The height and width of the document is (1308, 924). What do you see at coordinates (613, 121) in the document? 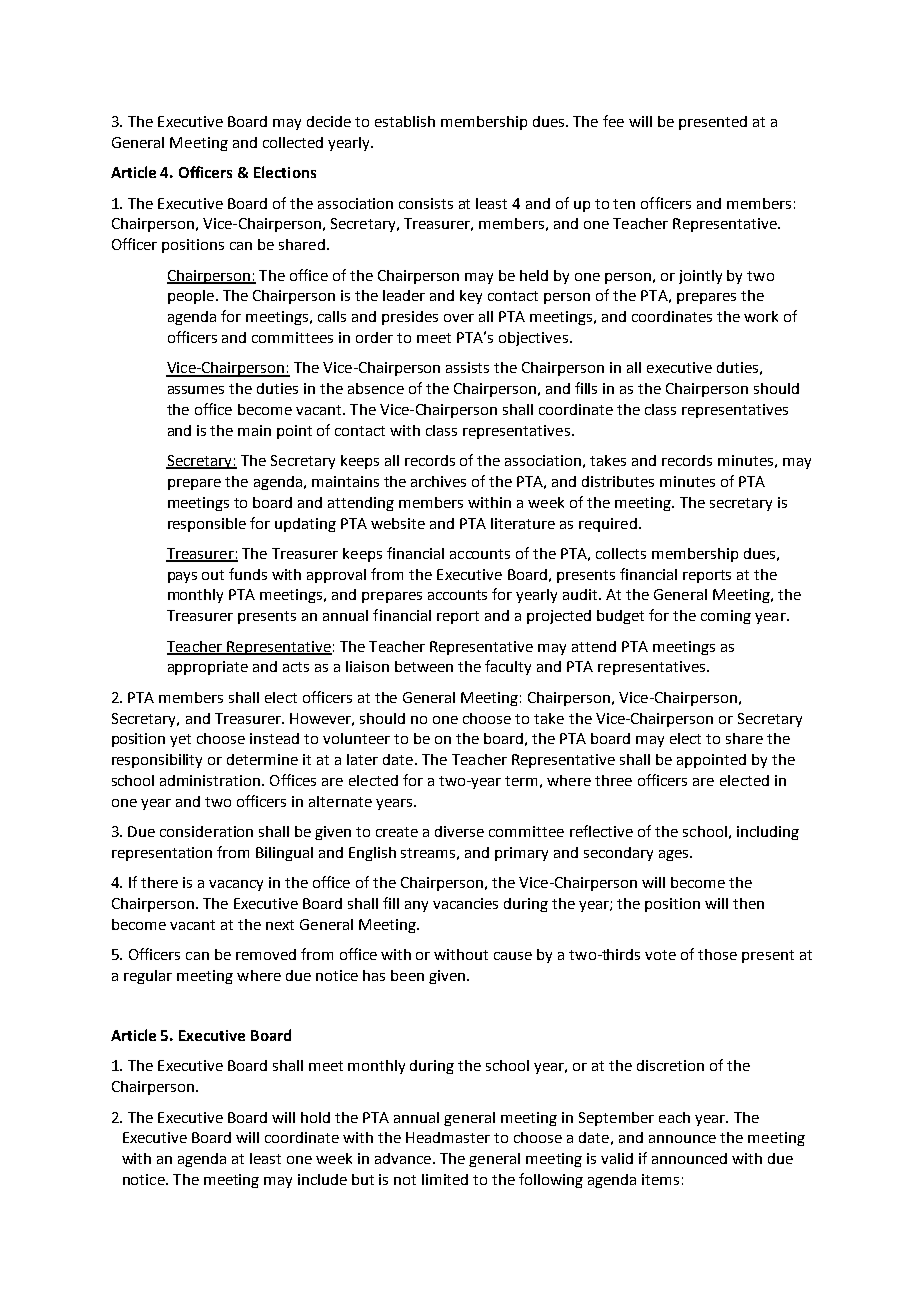
I see `fee` at bounding box center [613, 121].
